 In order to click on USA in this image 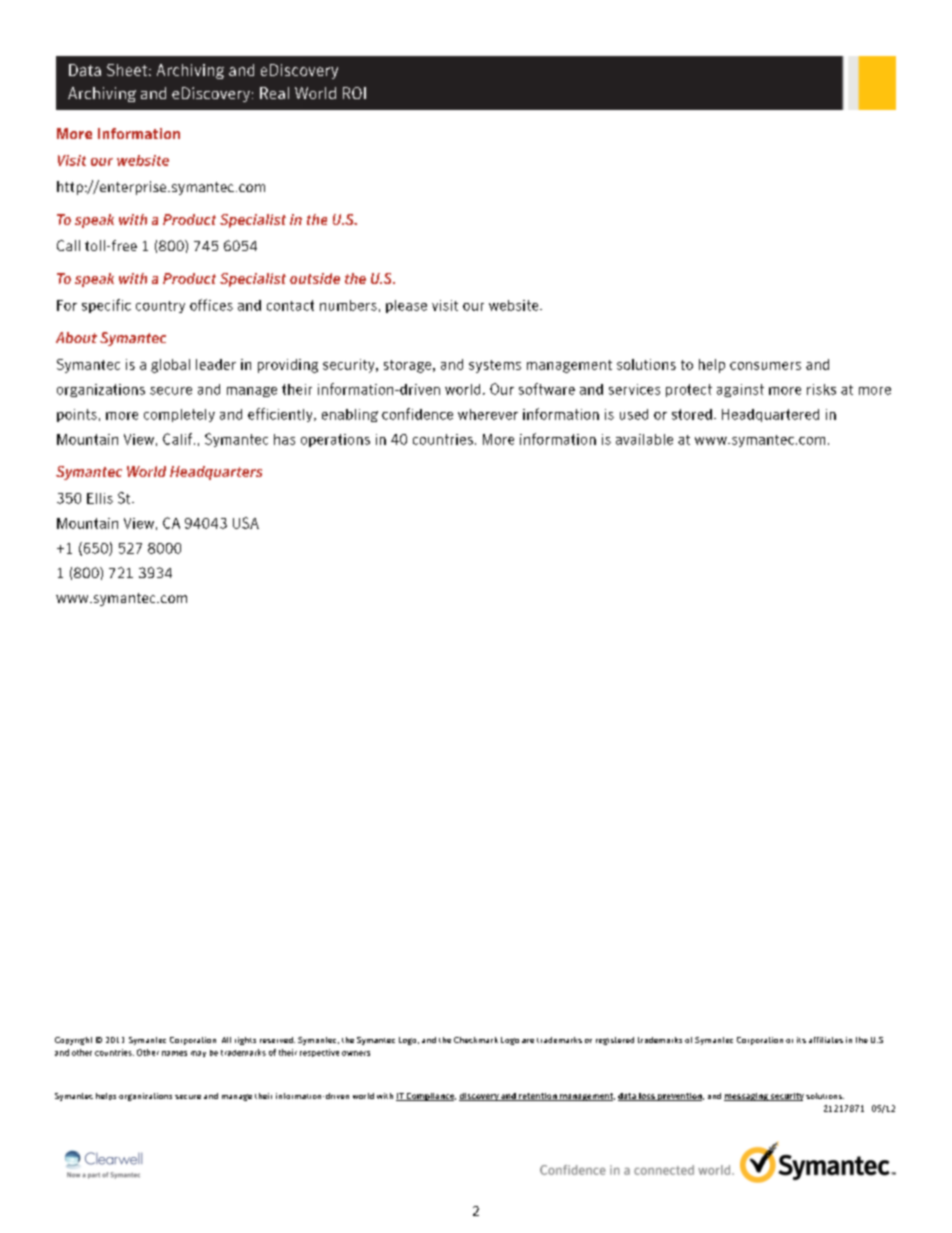, I will do `click(246, 523)`.
